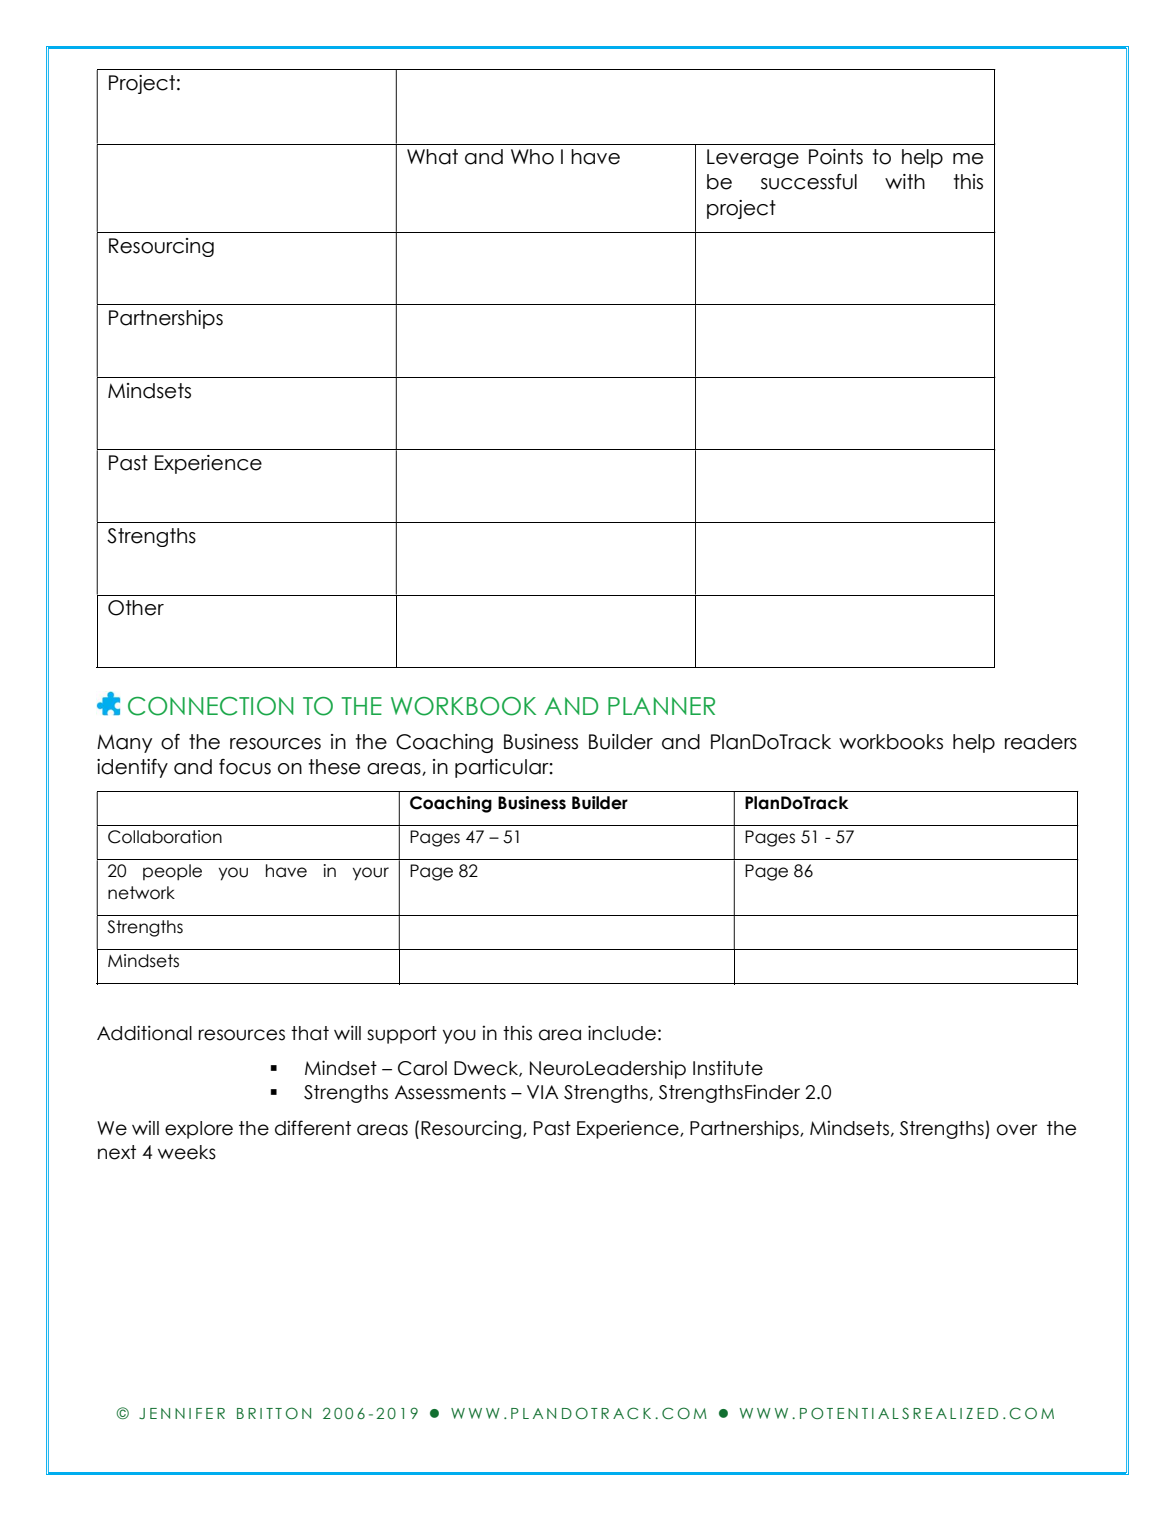 This screenshot has height=1521, width=1175. Describe the element at coordinates (371, 874) in the screenshot. I see `your` at that location.
